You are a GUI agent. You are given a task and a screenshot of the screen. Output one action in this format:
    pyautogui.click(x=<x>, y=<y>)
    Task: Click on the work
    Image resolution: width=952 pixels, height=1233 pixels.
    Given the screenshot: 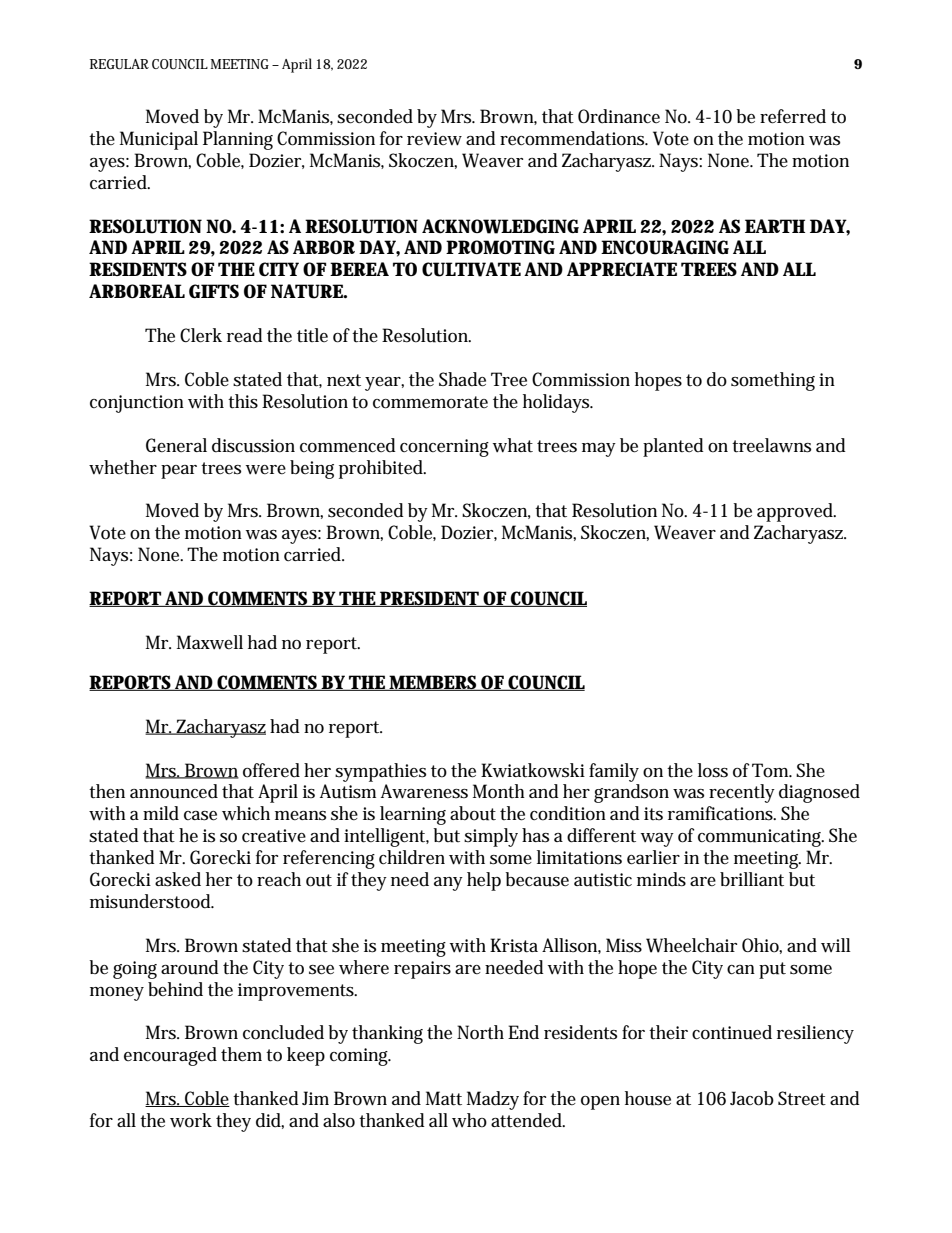 What is the action you would take?
    pyautogui.click(x=191, y=1120)
